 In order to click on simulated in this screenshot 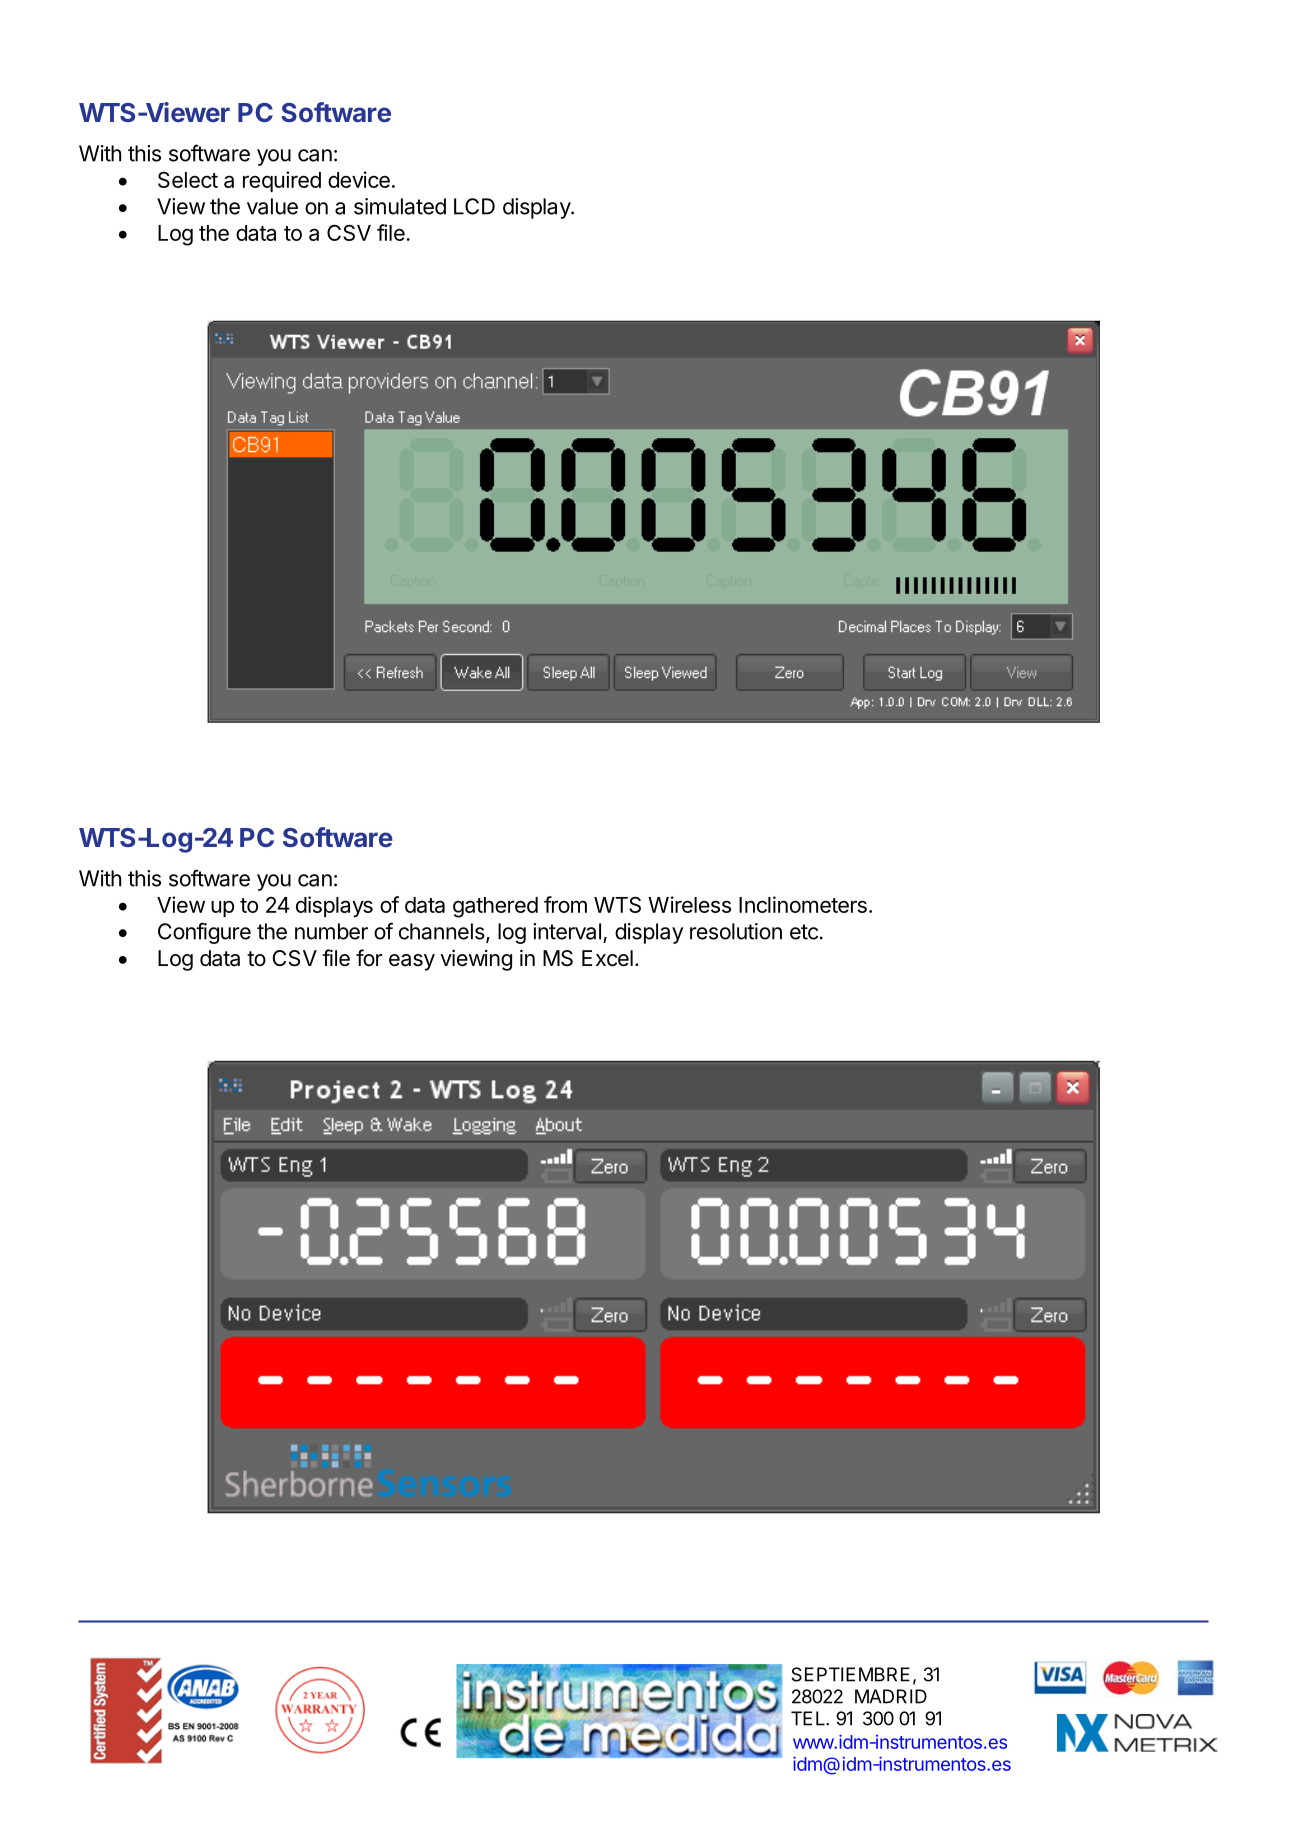, I will do `click(400, 206)`.
